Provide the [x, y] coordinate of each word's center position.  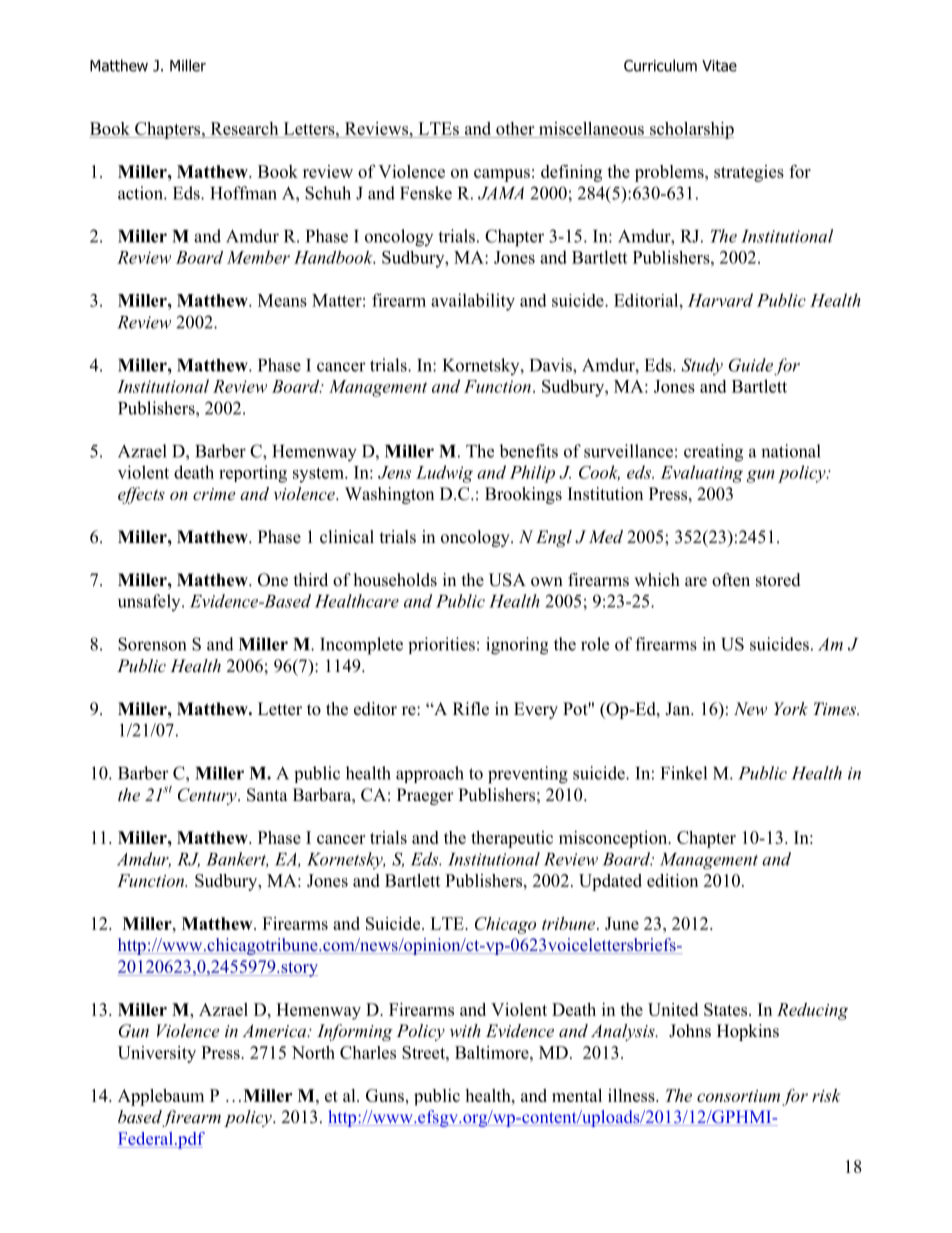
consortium [738, 1096]
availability [473, 302]
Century [208, 796]
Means [282, 300]
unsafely [150, 602]
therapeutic [512, 839]
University [157, 1054]
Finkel [684, 773]
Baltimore [493, 1052]
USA [507, 580]
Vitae [719, 66]
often [731, 580]
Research [244, 128]
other [515, 128]
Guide [751, 365]
